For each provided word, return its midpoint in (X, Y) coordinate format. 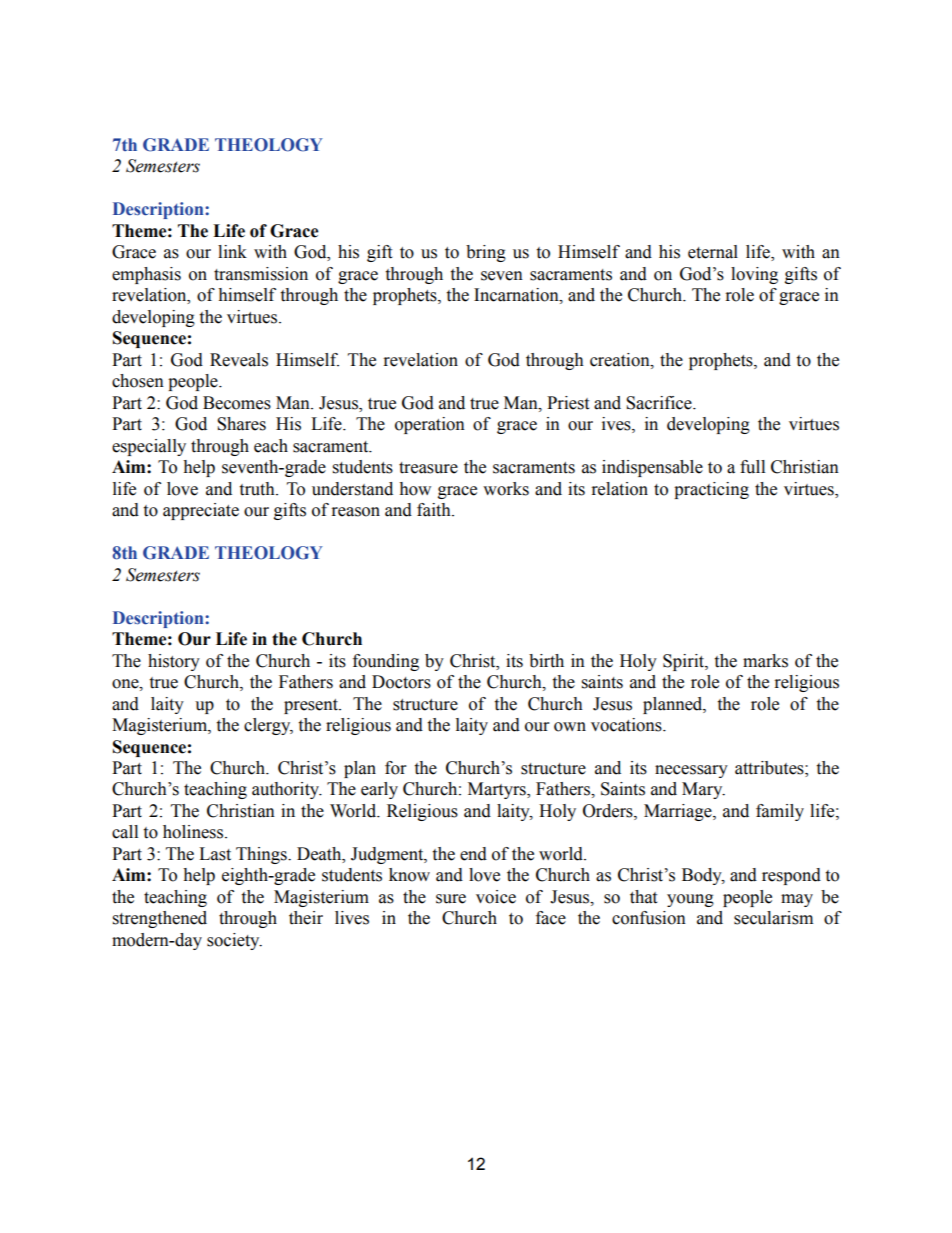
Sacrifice (660, 403)
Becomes (237, 403)
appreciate (201, 511)
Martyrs (498, 790)
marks (765, 661)
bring (486, 253)
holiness (194, 832)
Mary (703, 790)
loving (754, 275)
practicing (711, 490)
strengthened (160, 919)
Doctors (401, 682)
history (174, 662)
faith (435, 510)
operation (430, 425)
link (232, 251)
